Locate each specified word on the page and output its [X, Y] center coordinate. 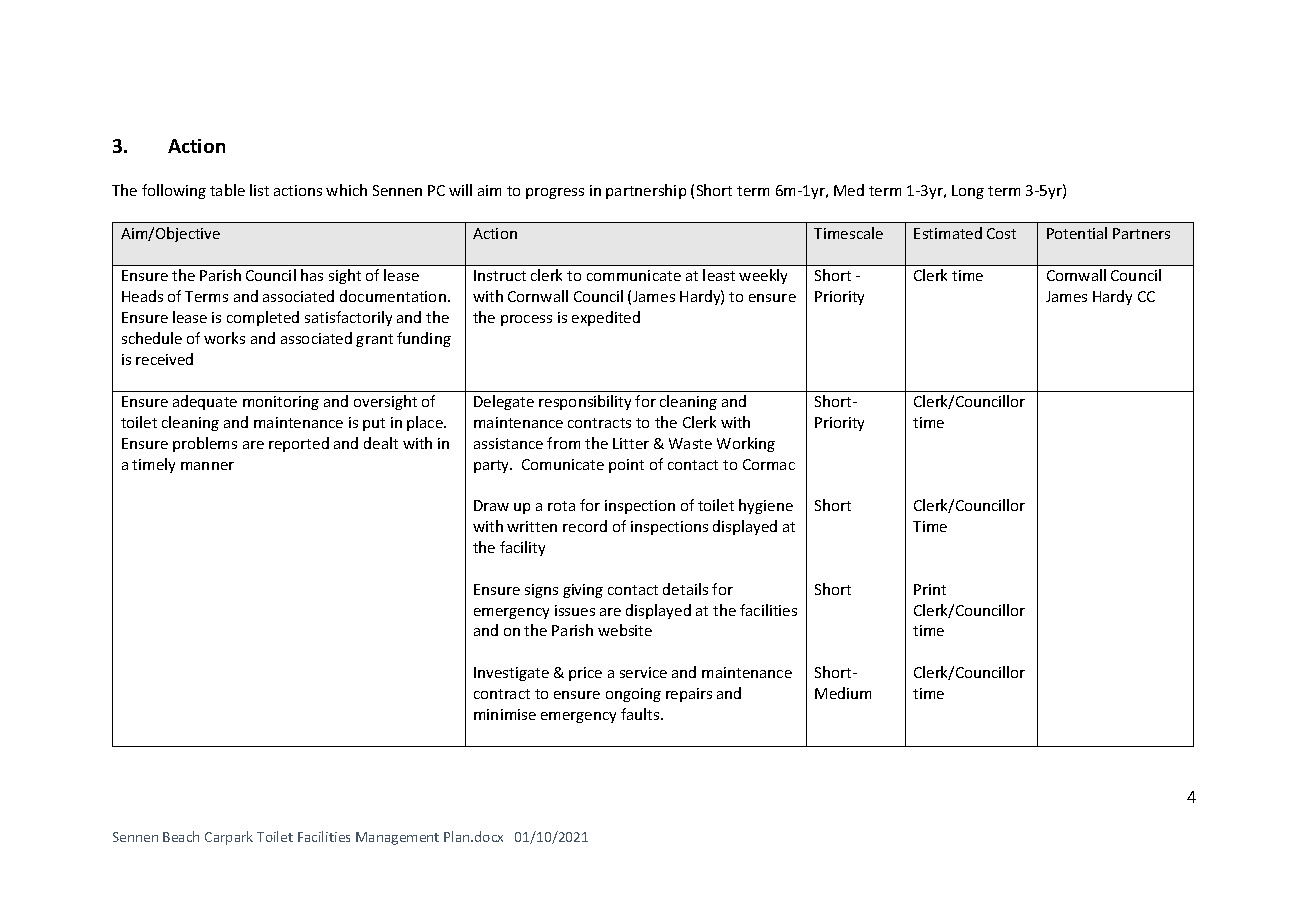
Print [930, 589]
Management [397, 838]
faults [641, 714]
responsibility [585, 402]
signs [541, 591]
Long [968, 192]
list [259, 190]
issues [575, 610]
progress [555, 193]
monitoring [281, 403]
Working [746, 444]
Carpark [229, 838]
